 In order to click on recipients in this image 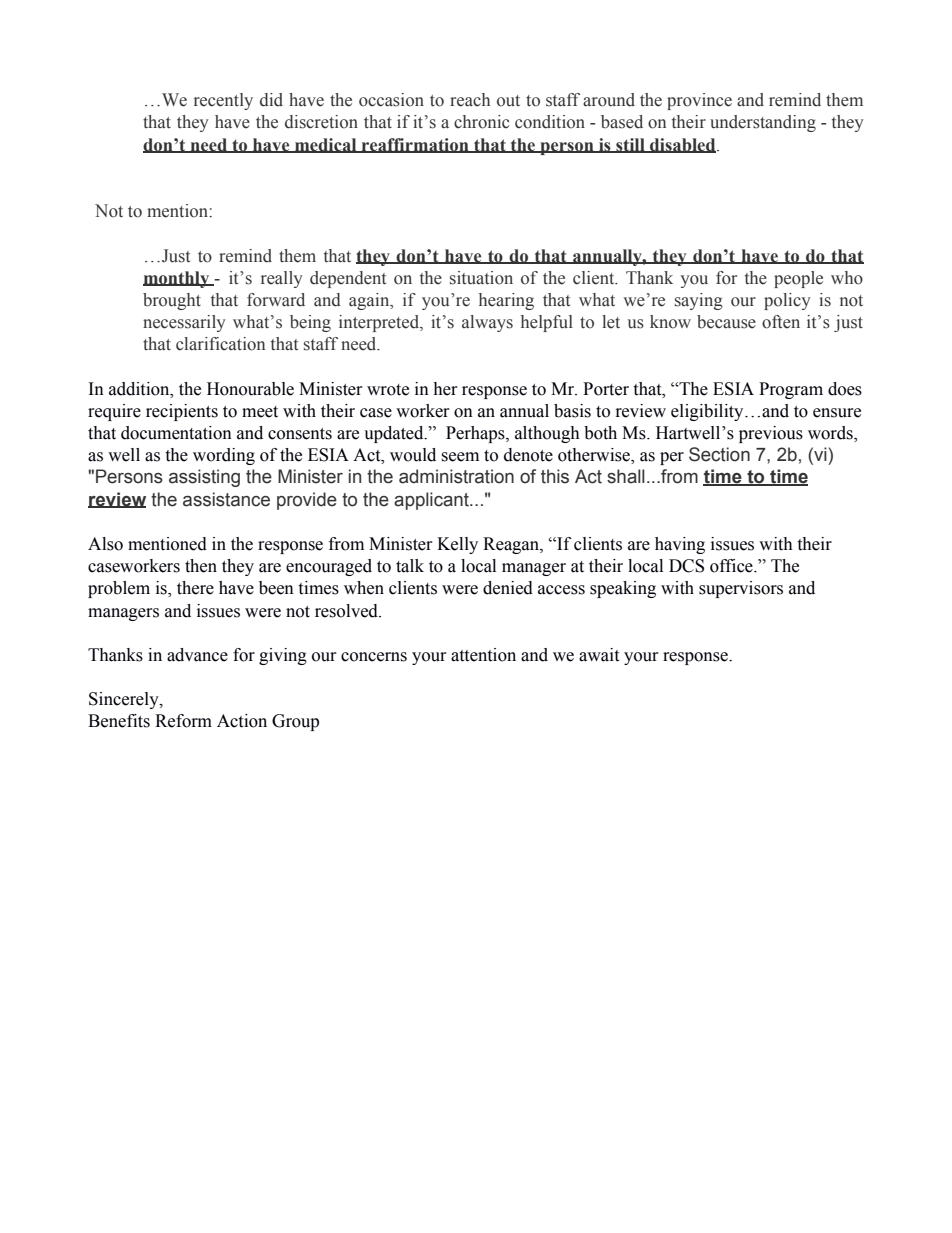, I will do `click(182, 412)`.
